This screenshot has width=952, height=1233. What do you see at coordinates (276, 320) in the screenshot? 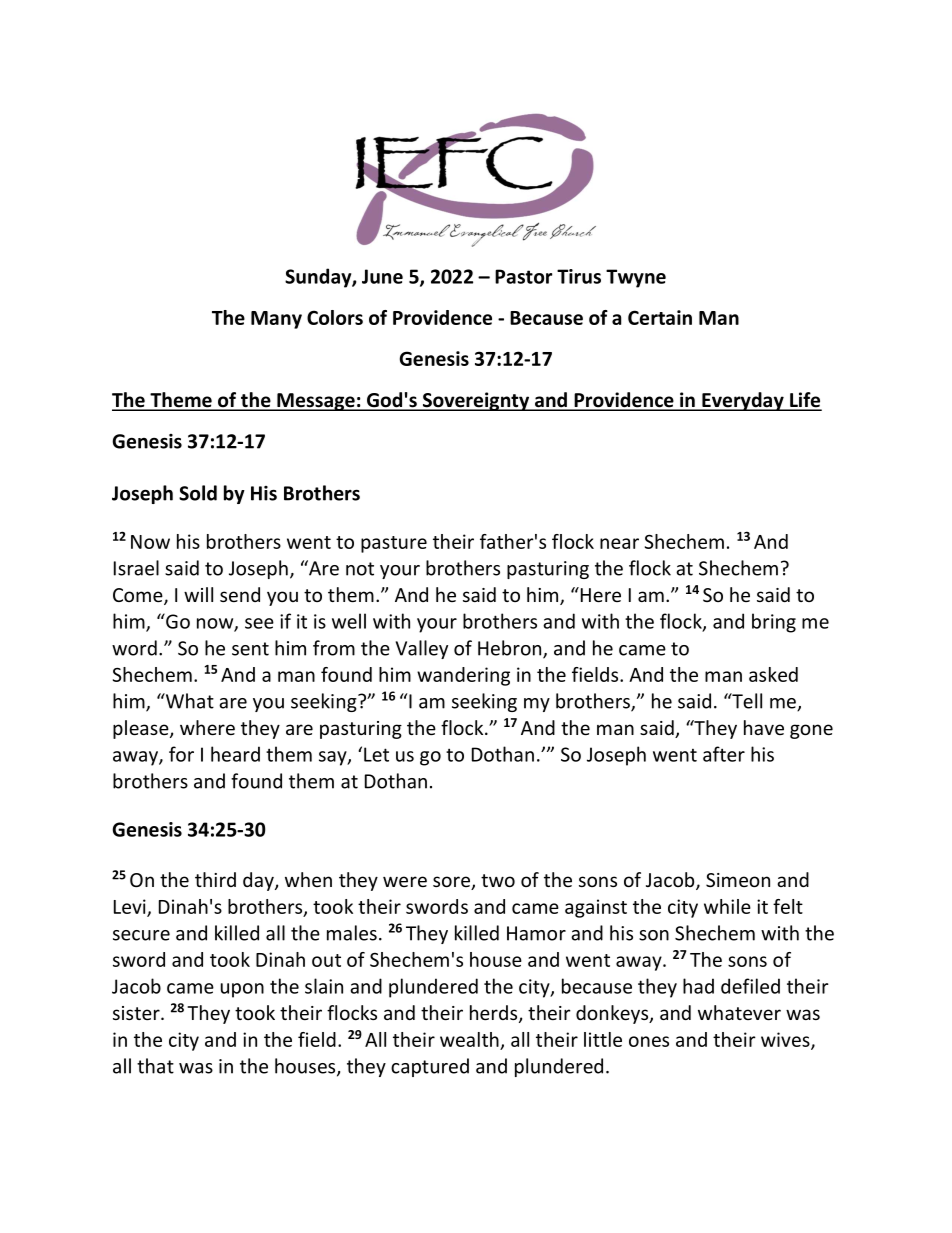
I see `Many` at bounding box center [276, 320].
